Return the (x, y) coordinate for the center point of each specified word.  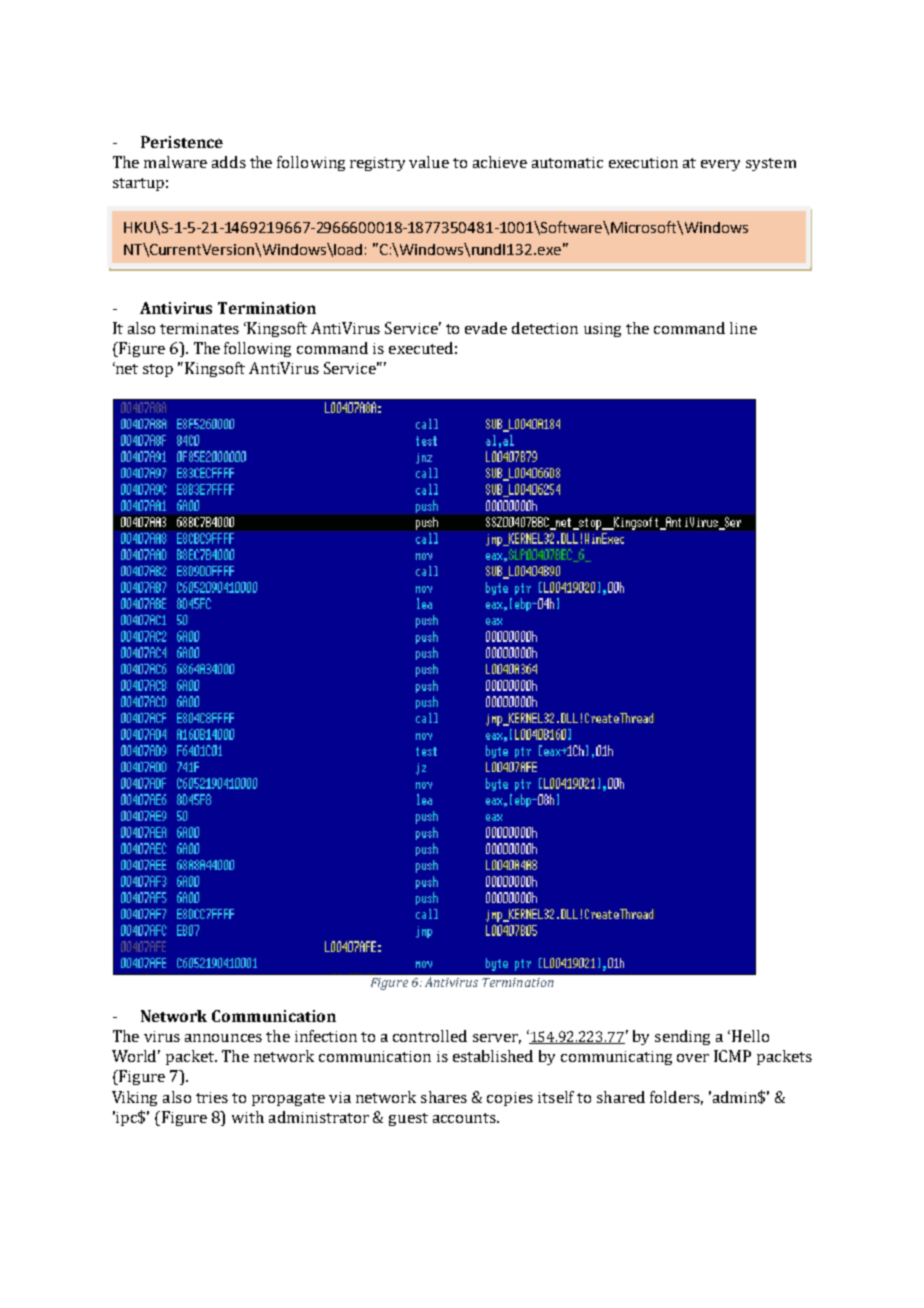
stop (158, 370)
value (429, 162)
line (743, 328)
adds (229, 162)
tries (212, 1097)
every (720, 165)
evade (486, 328)
